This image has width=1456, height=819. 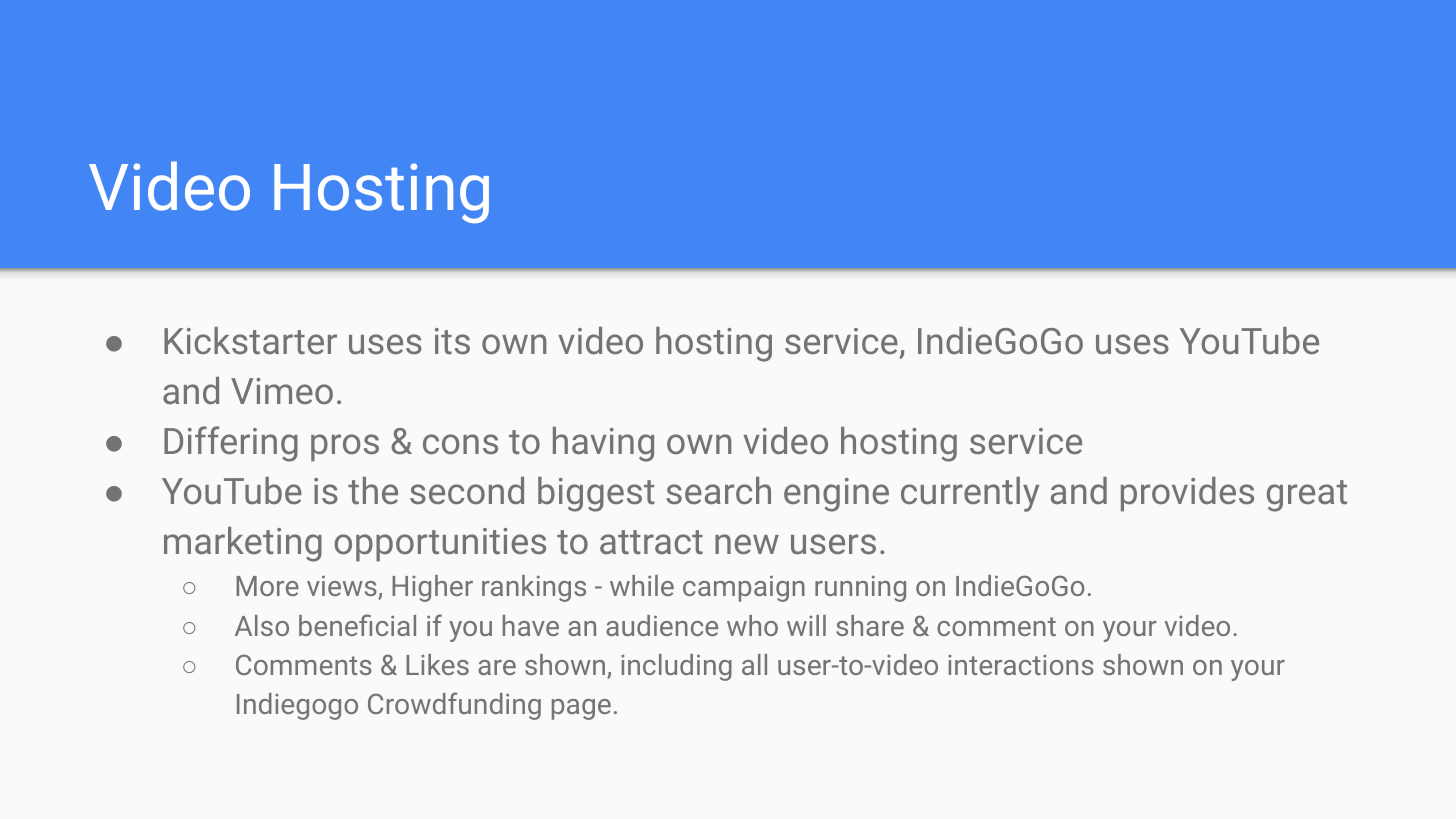 What do you see at coordinates (603, 444) in the image?
I see `having` at bounding box center [603, 444].
